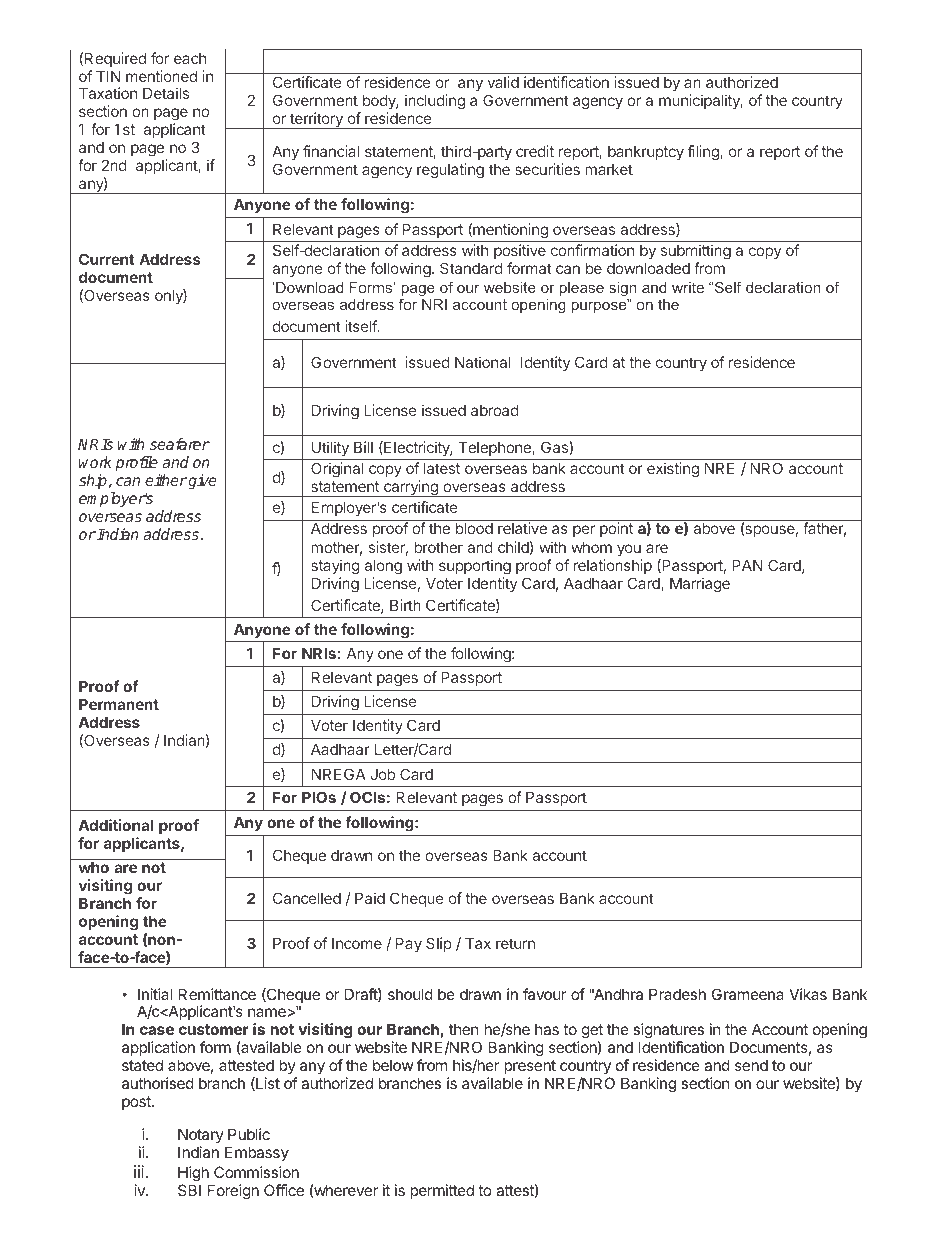 The width and height of the page is (952, 1233). What do you see at coordinates (751, 1065) in the page?
I see `send` at bounding box center [751, 1065].
